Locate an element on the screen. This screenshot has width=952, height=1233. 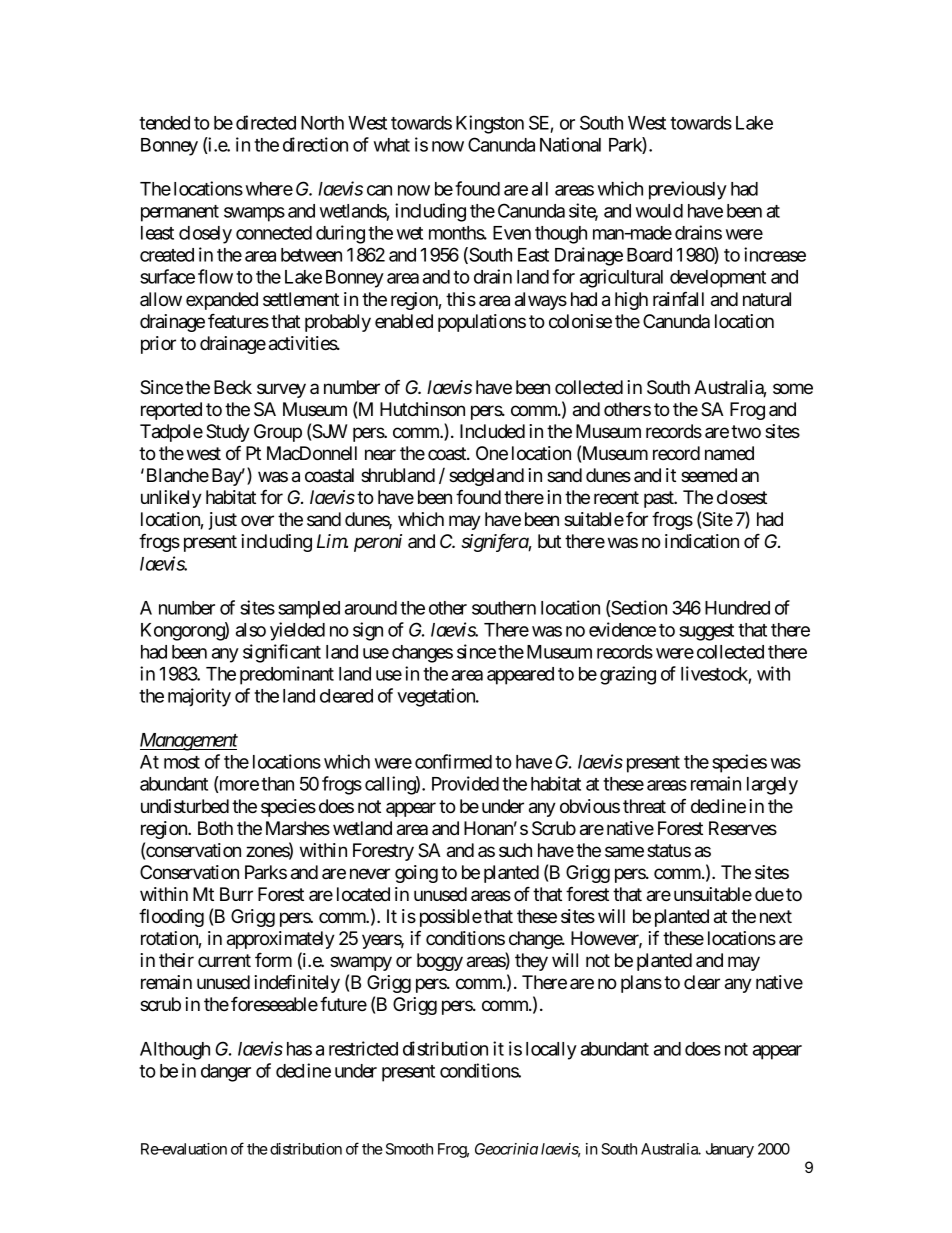
previously is located at coordinates (688, 190).
